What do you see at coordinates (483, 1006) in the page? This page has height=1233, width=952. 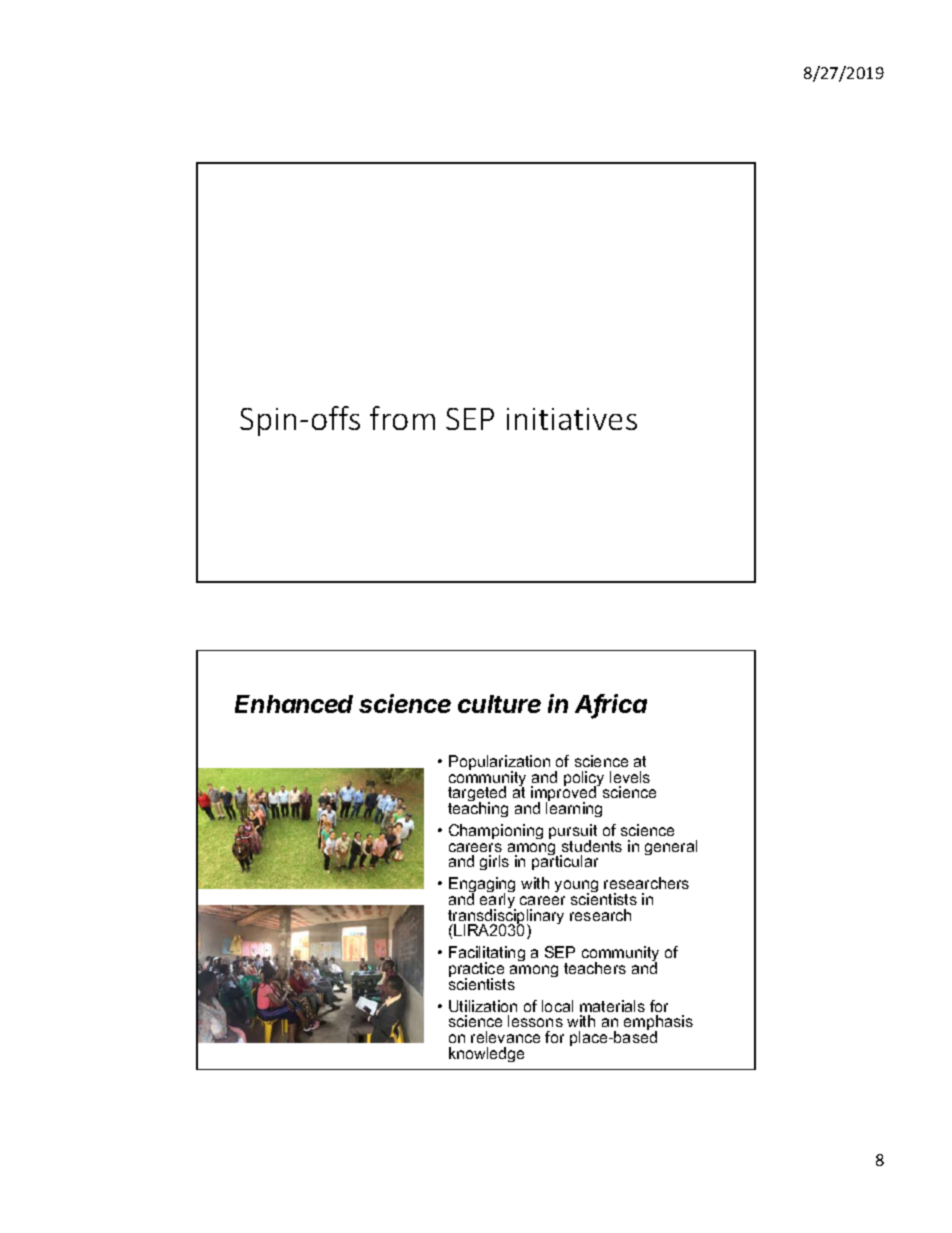 I see `Utilization` at bounding box center [483, 1006].
